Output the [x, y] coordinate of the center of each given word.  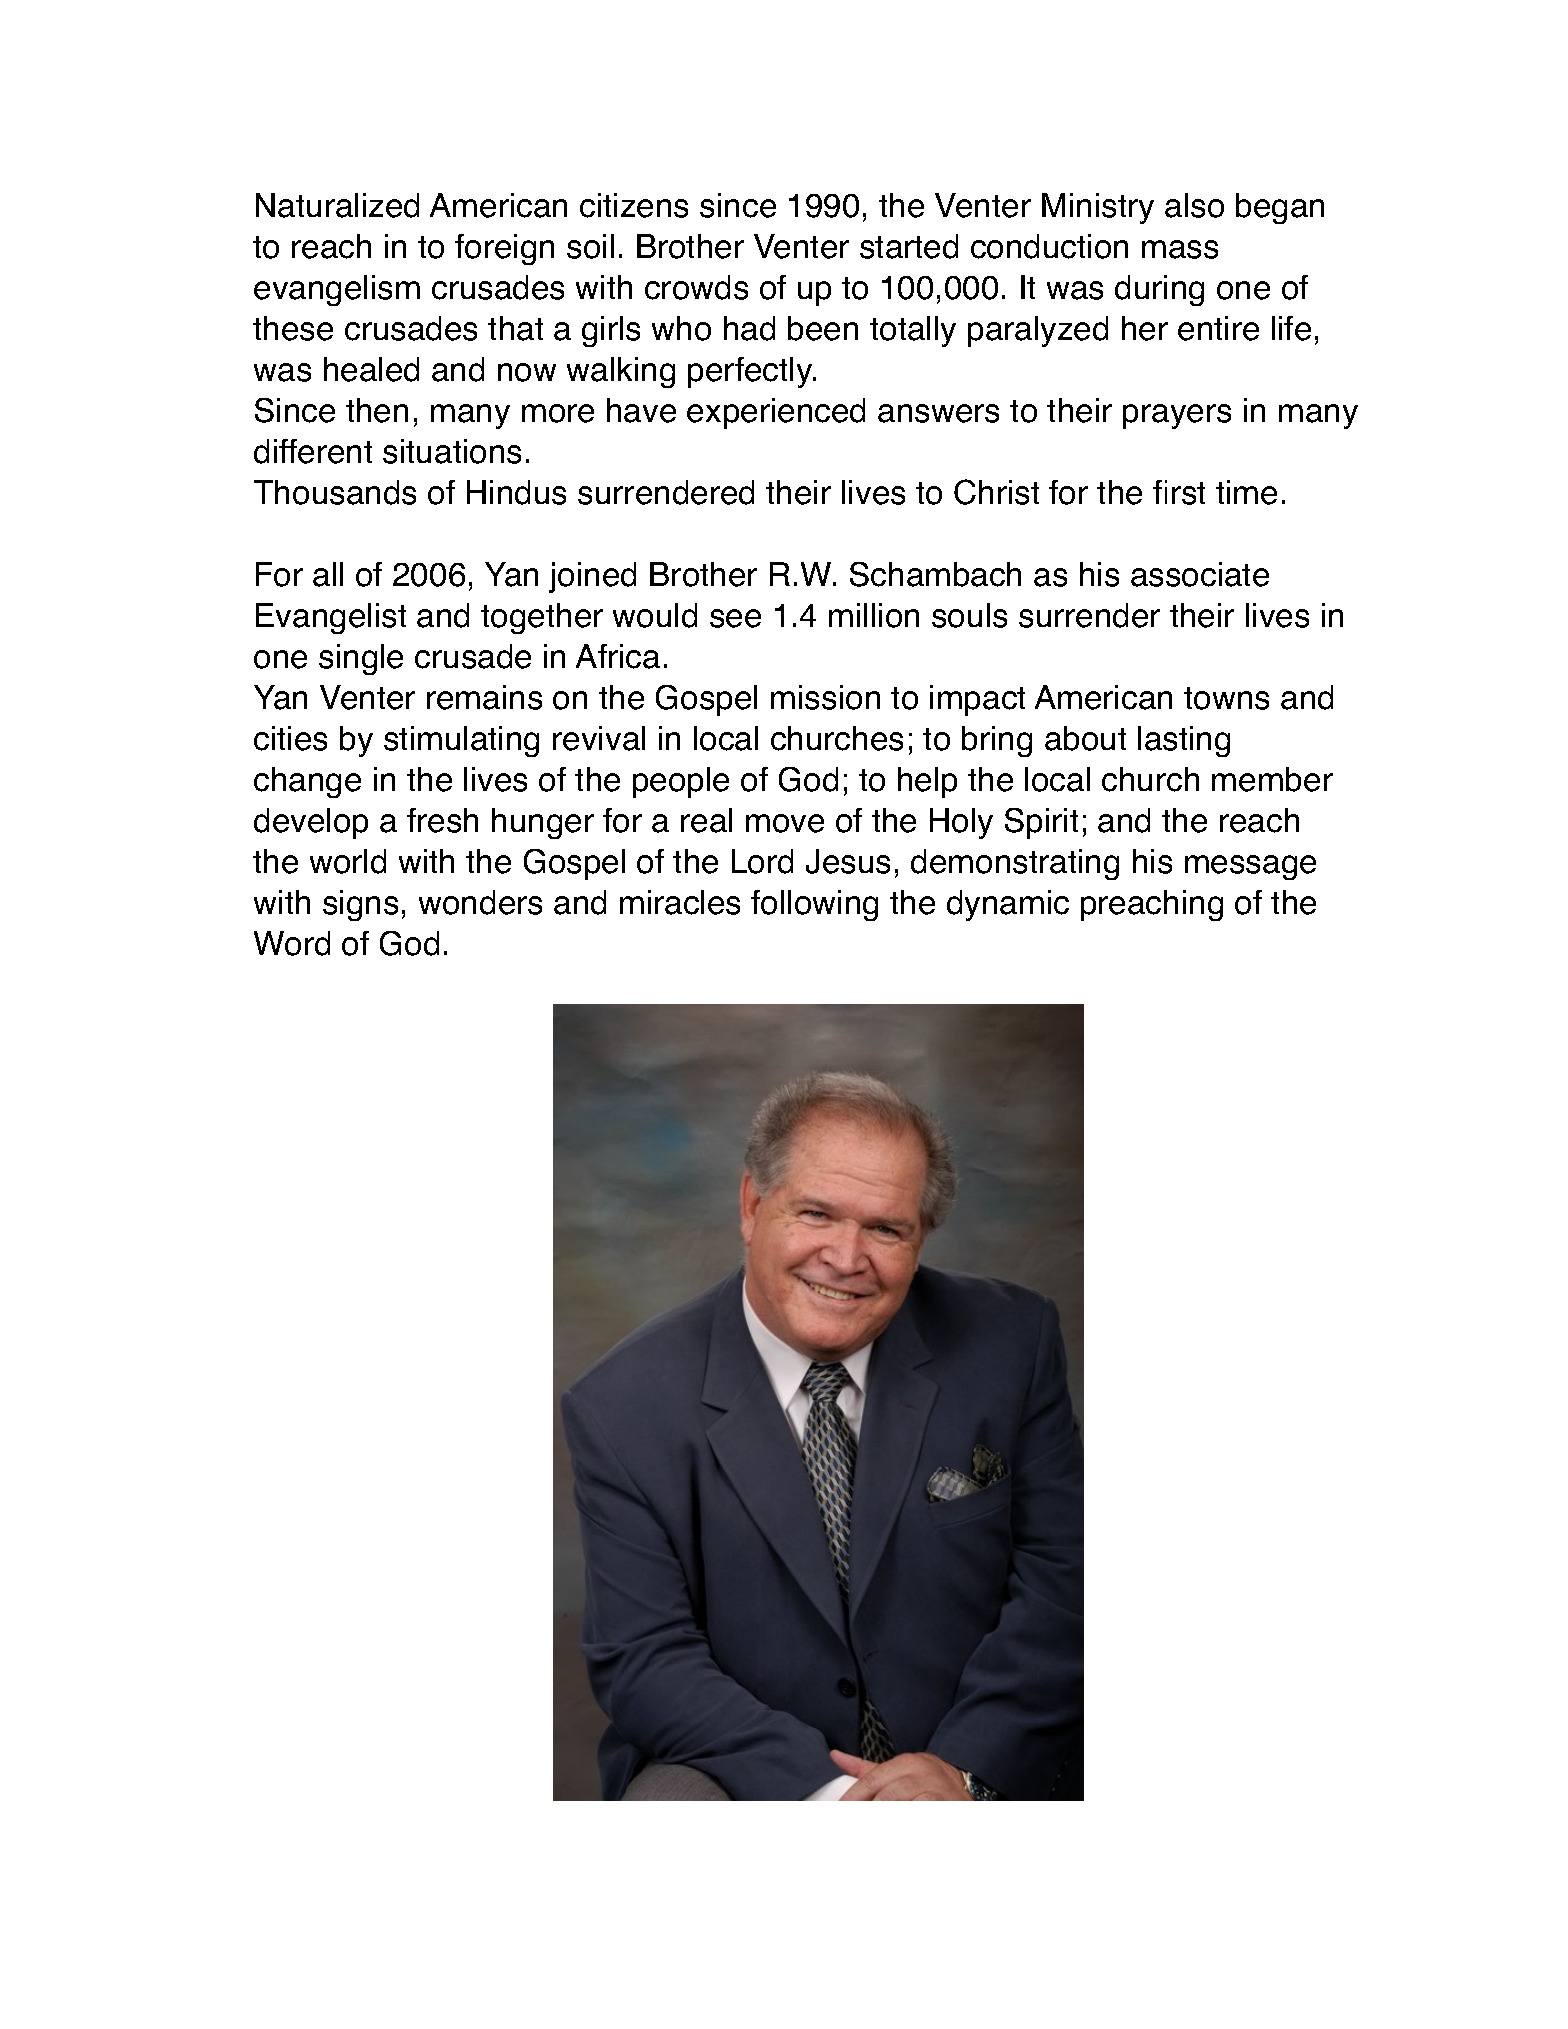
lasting [1184, 741]
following [814, 905]
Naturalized [337, 205]
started [909, 246]
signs [360, 905]
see [735, 618]
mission [825, 697]
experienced [776, 413]
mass [1180, 249]
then [377, 410]
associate [1200, 574]
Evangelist [331, 618]
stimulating [461, 741]
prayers [1177, 416]
